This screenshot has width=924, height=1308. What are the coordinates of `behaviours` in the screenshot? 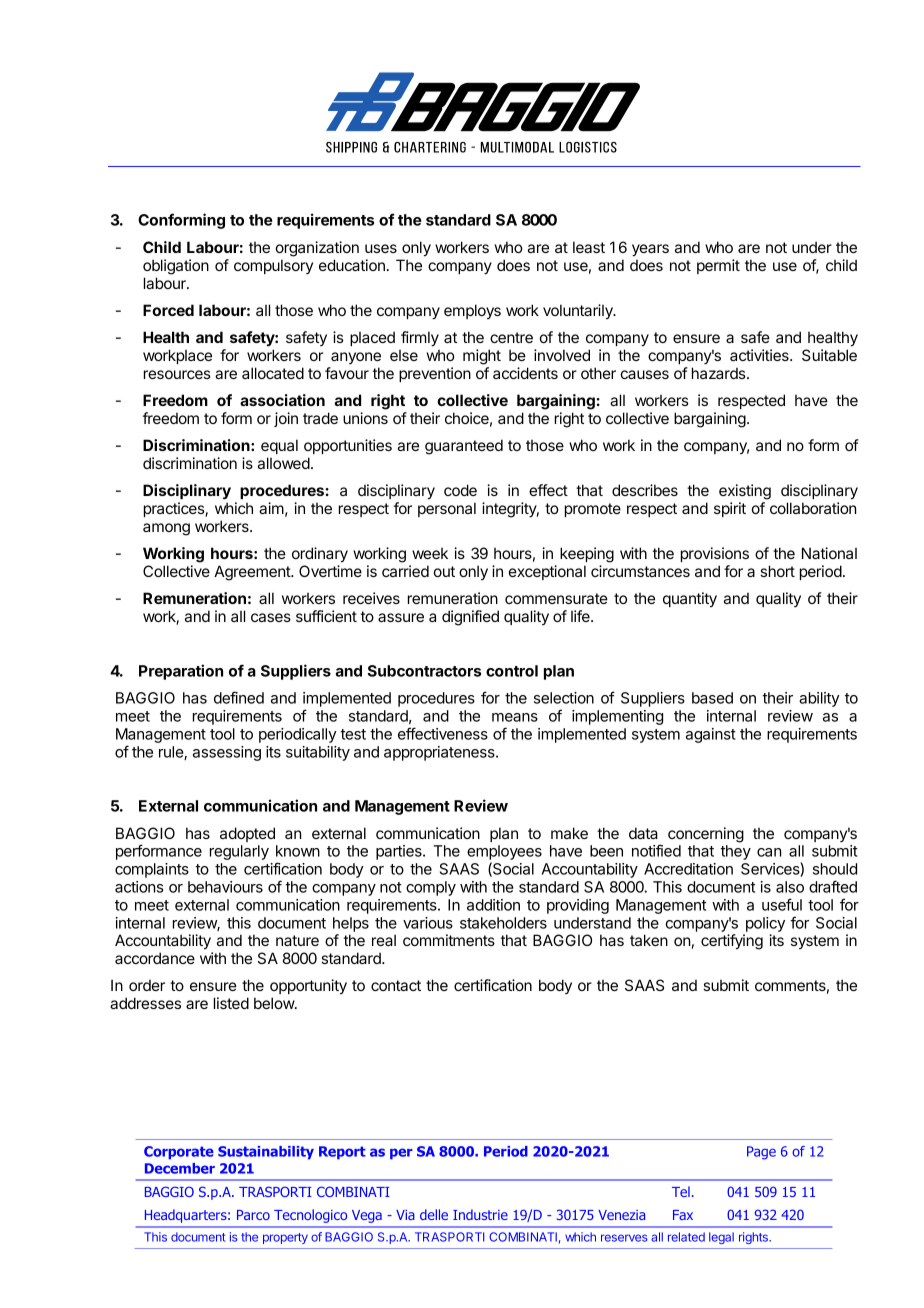 It's located at (225, 887).
